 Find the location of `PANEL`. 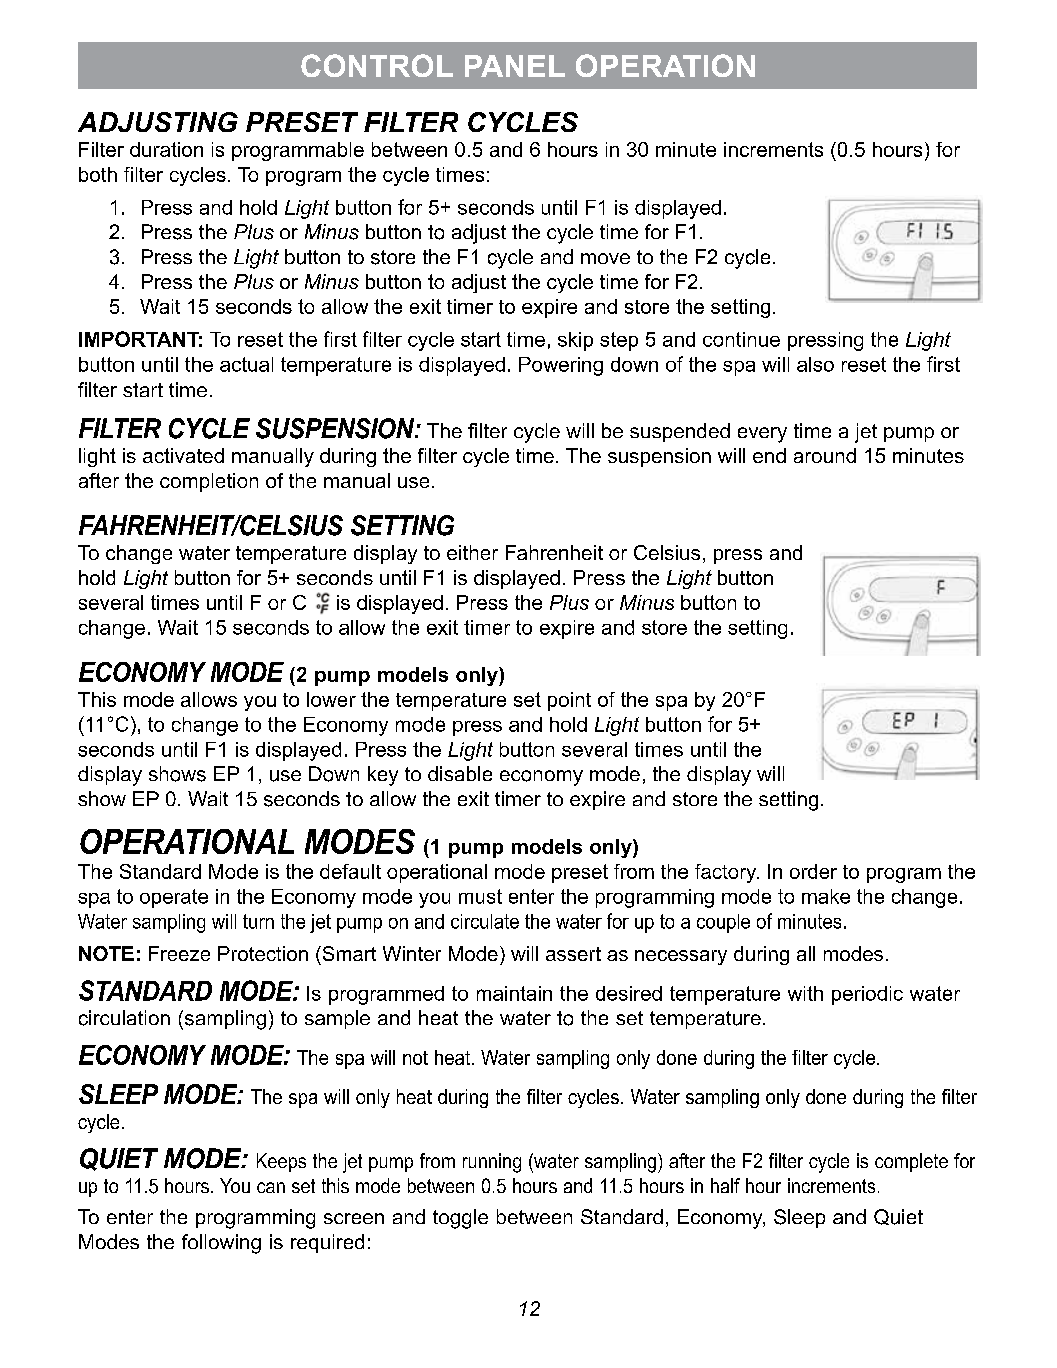

PANEL is located at coordinates (515, 66).
